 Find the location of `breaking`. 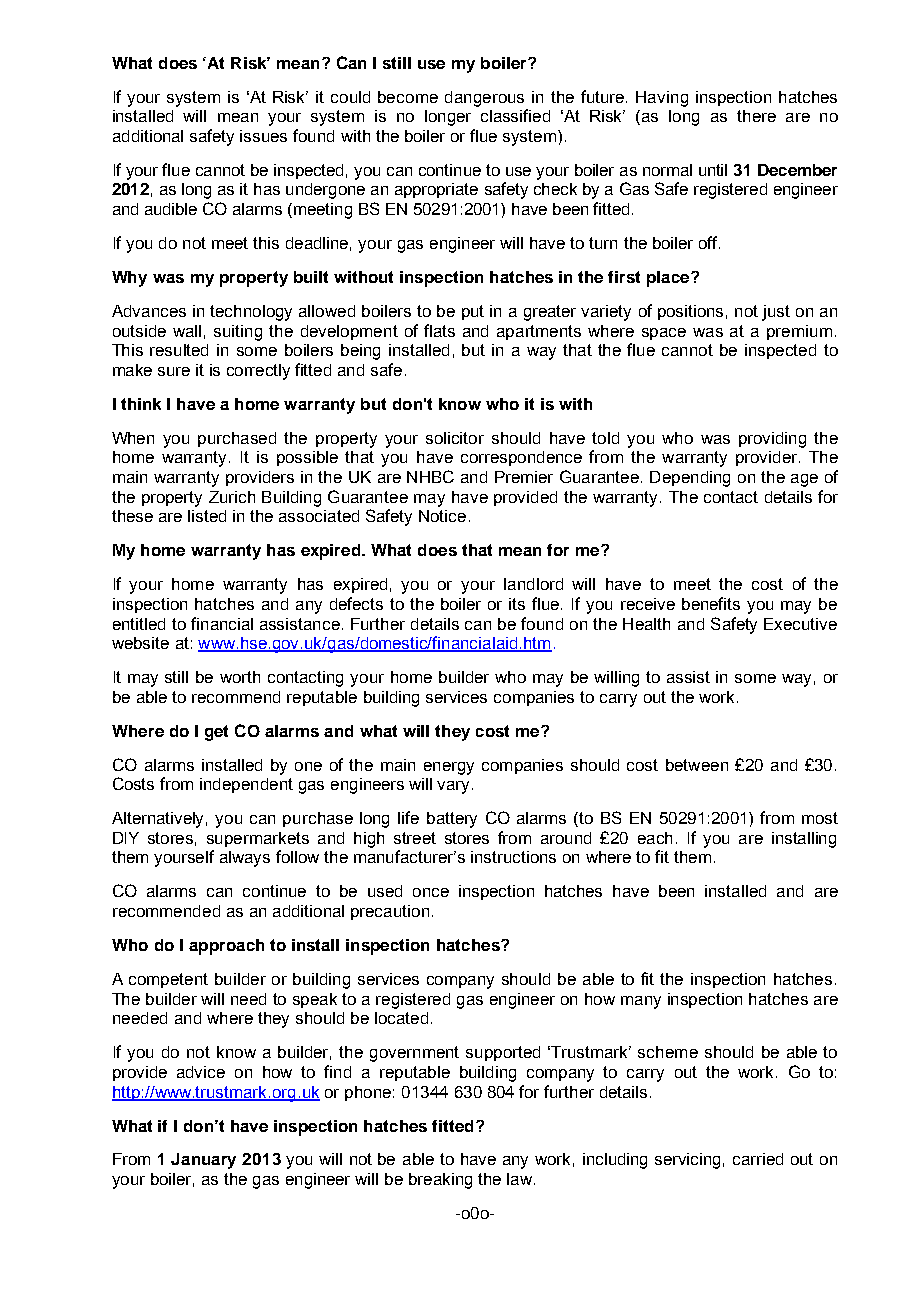

breaking is located at coordinates (440, 1181).
